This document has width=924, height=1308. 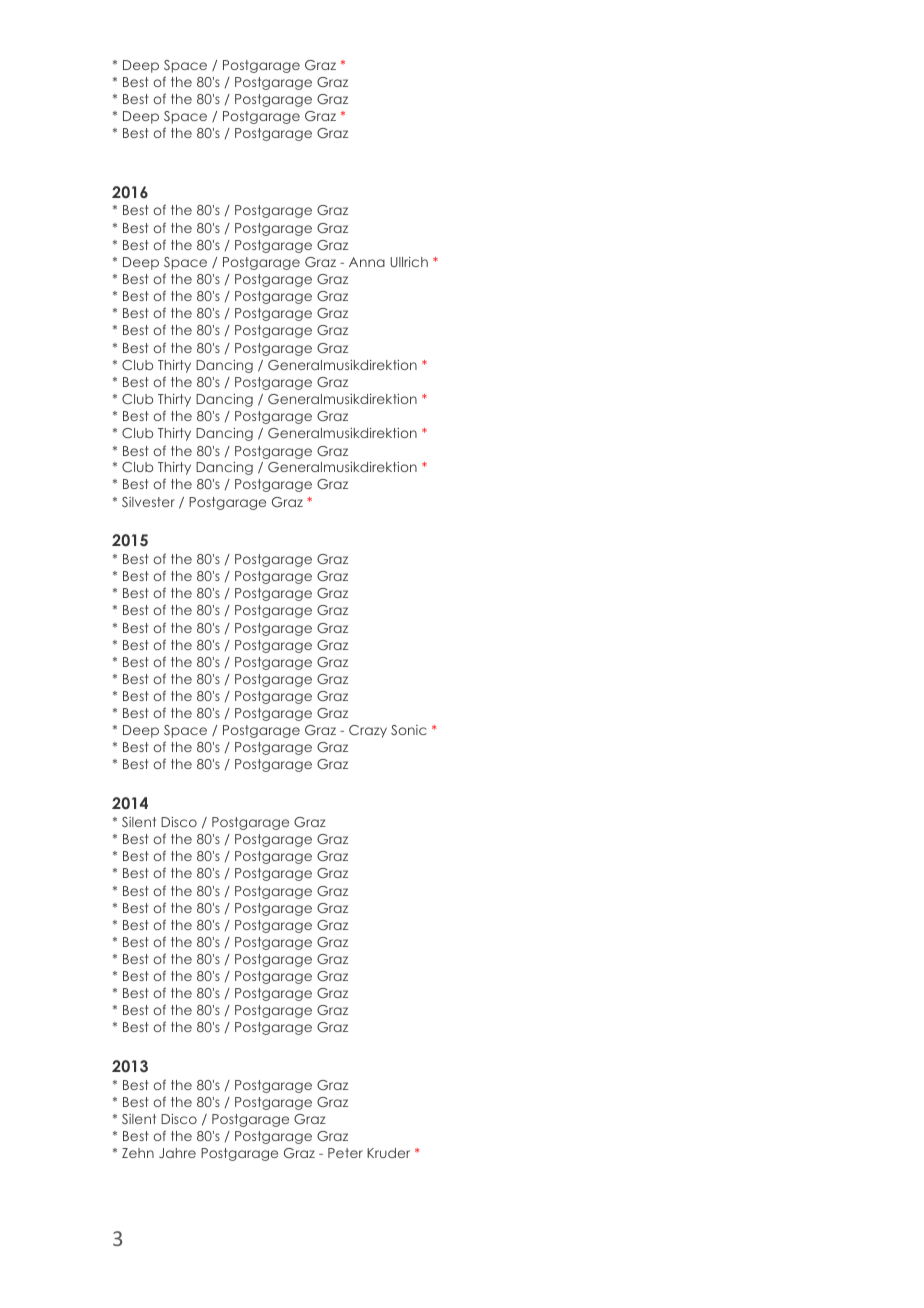 What do you see at coordinates (368, 731) in the document?
I see `Crazy` at bounding box center [368, 731].
